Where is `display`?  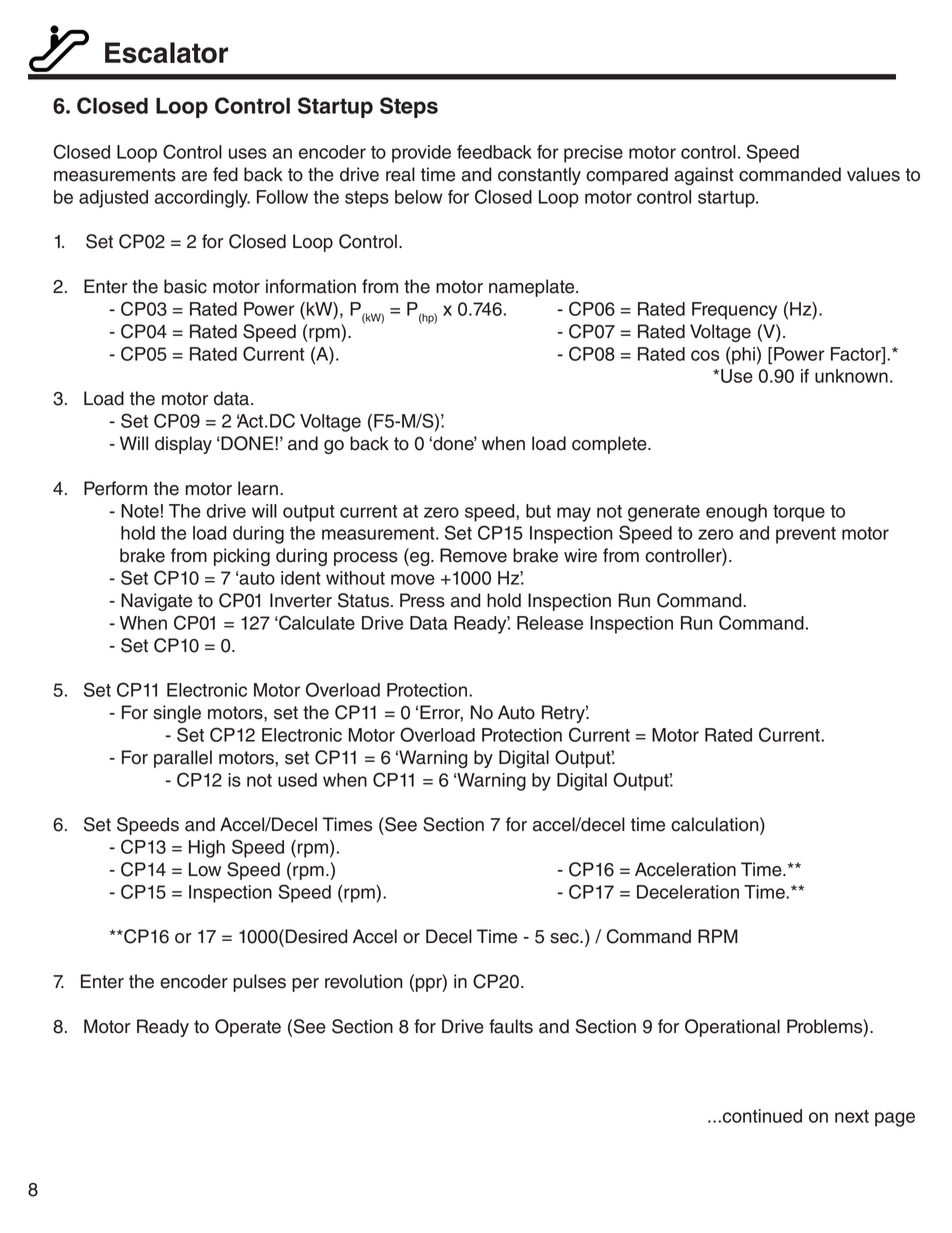
display is located at coordinates (183, 445).
